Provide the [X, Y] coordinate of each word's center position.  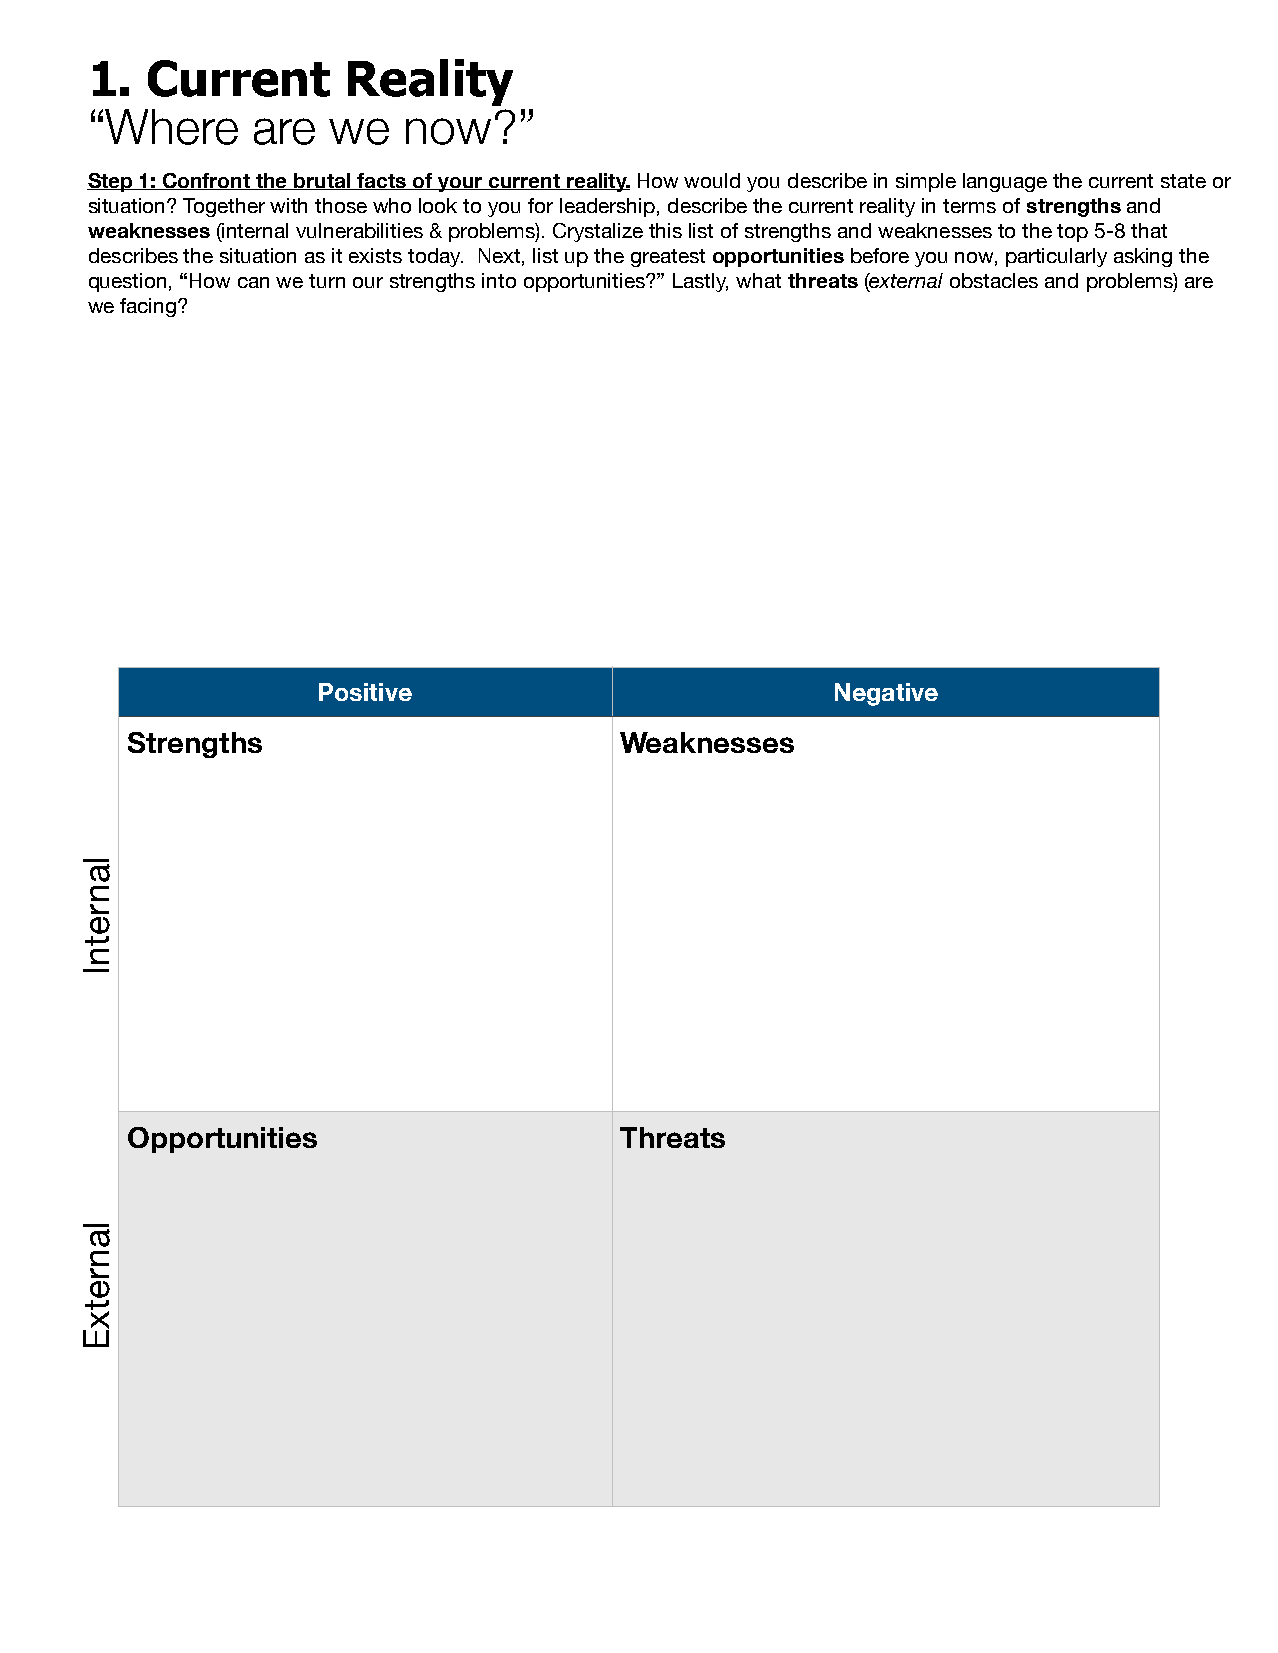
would [712, 180]
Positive [365, 692]
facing [149, 307]
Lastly [700, 282]
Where [171, 127]
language [1005, 182]
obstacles [994, 280]
